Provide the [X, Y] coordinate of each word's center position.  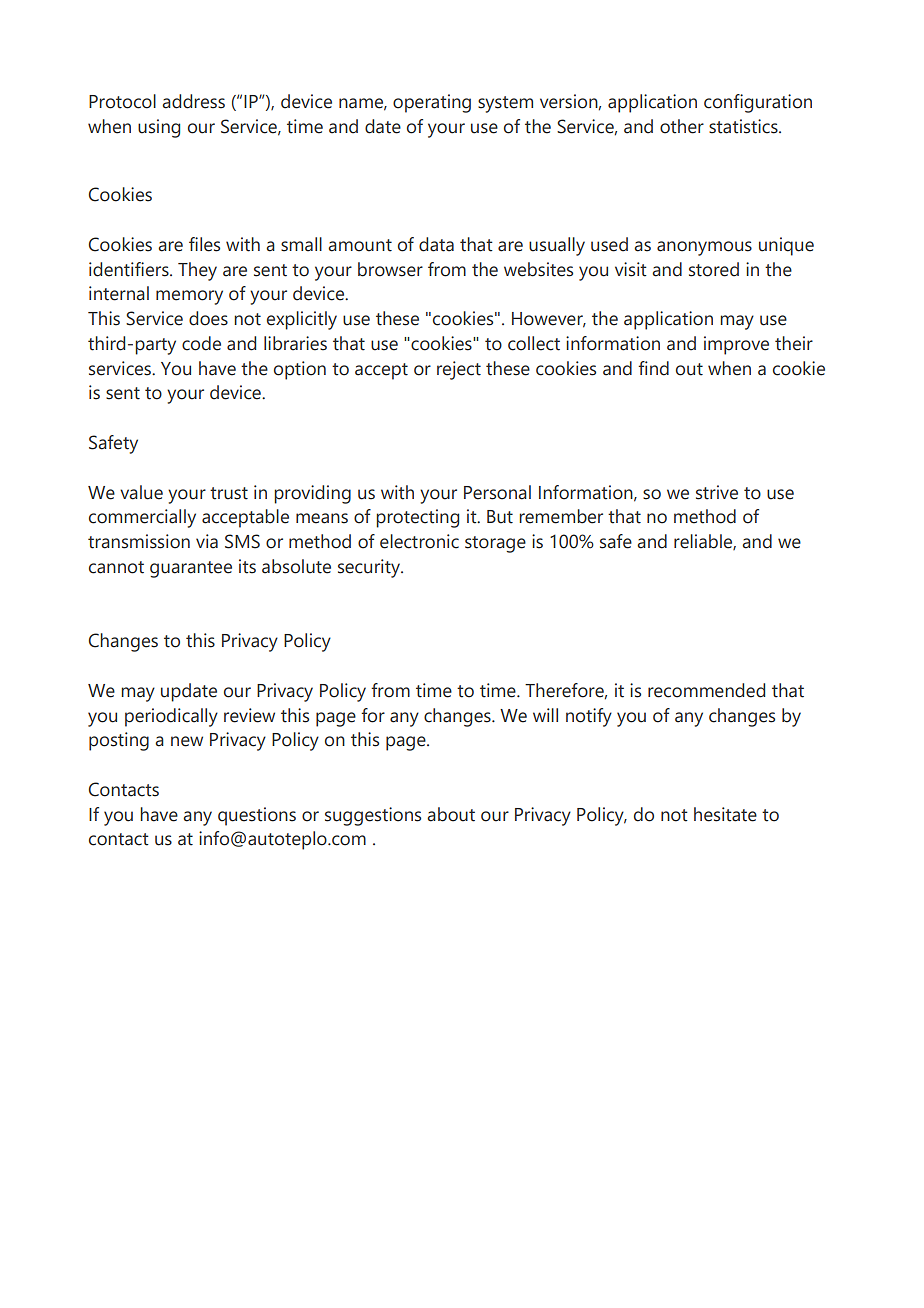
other [682, 126]
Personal [497, 492]
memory [189, 297]
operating [432, 103]
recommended [706, 690]
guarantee [191, 569]
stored [714, 269]
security [370, 568]
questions [257, 816]
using [159, 128]
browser [390, 269]
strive [717, 492]
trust [229, 493]
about [451, 814]
